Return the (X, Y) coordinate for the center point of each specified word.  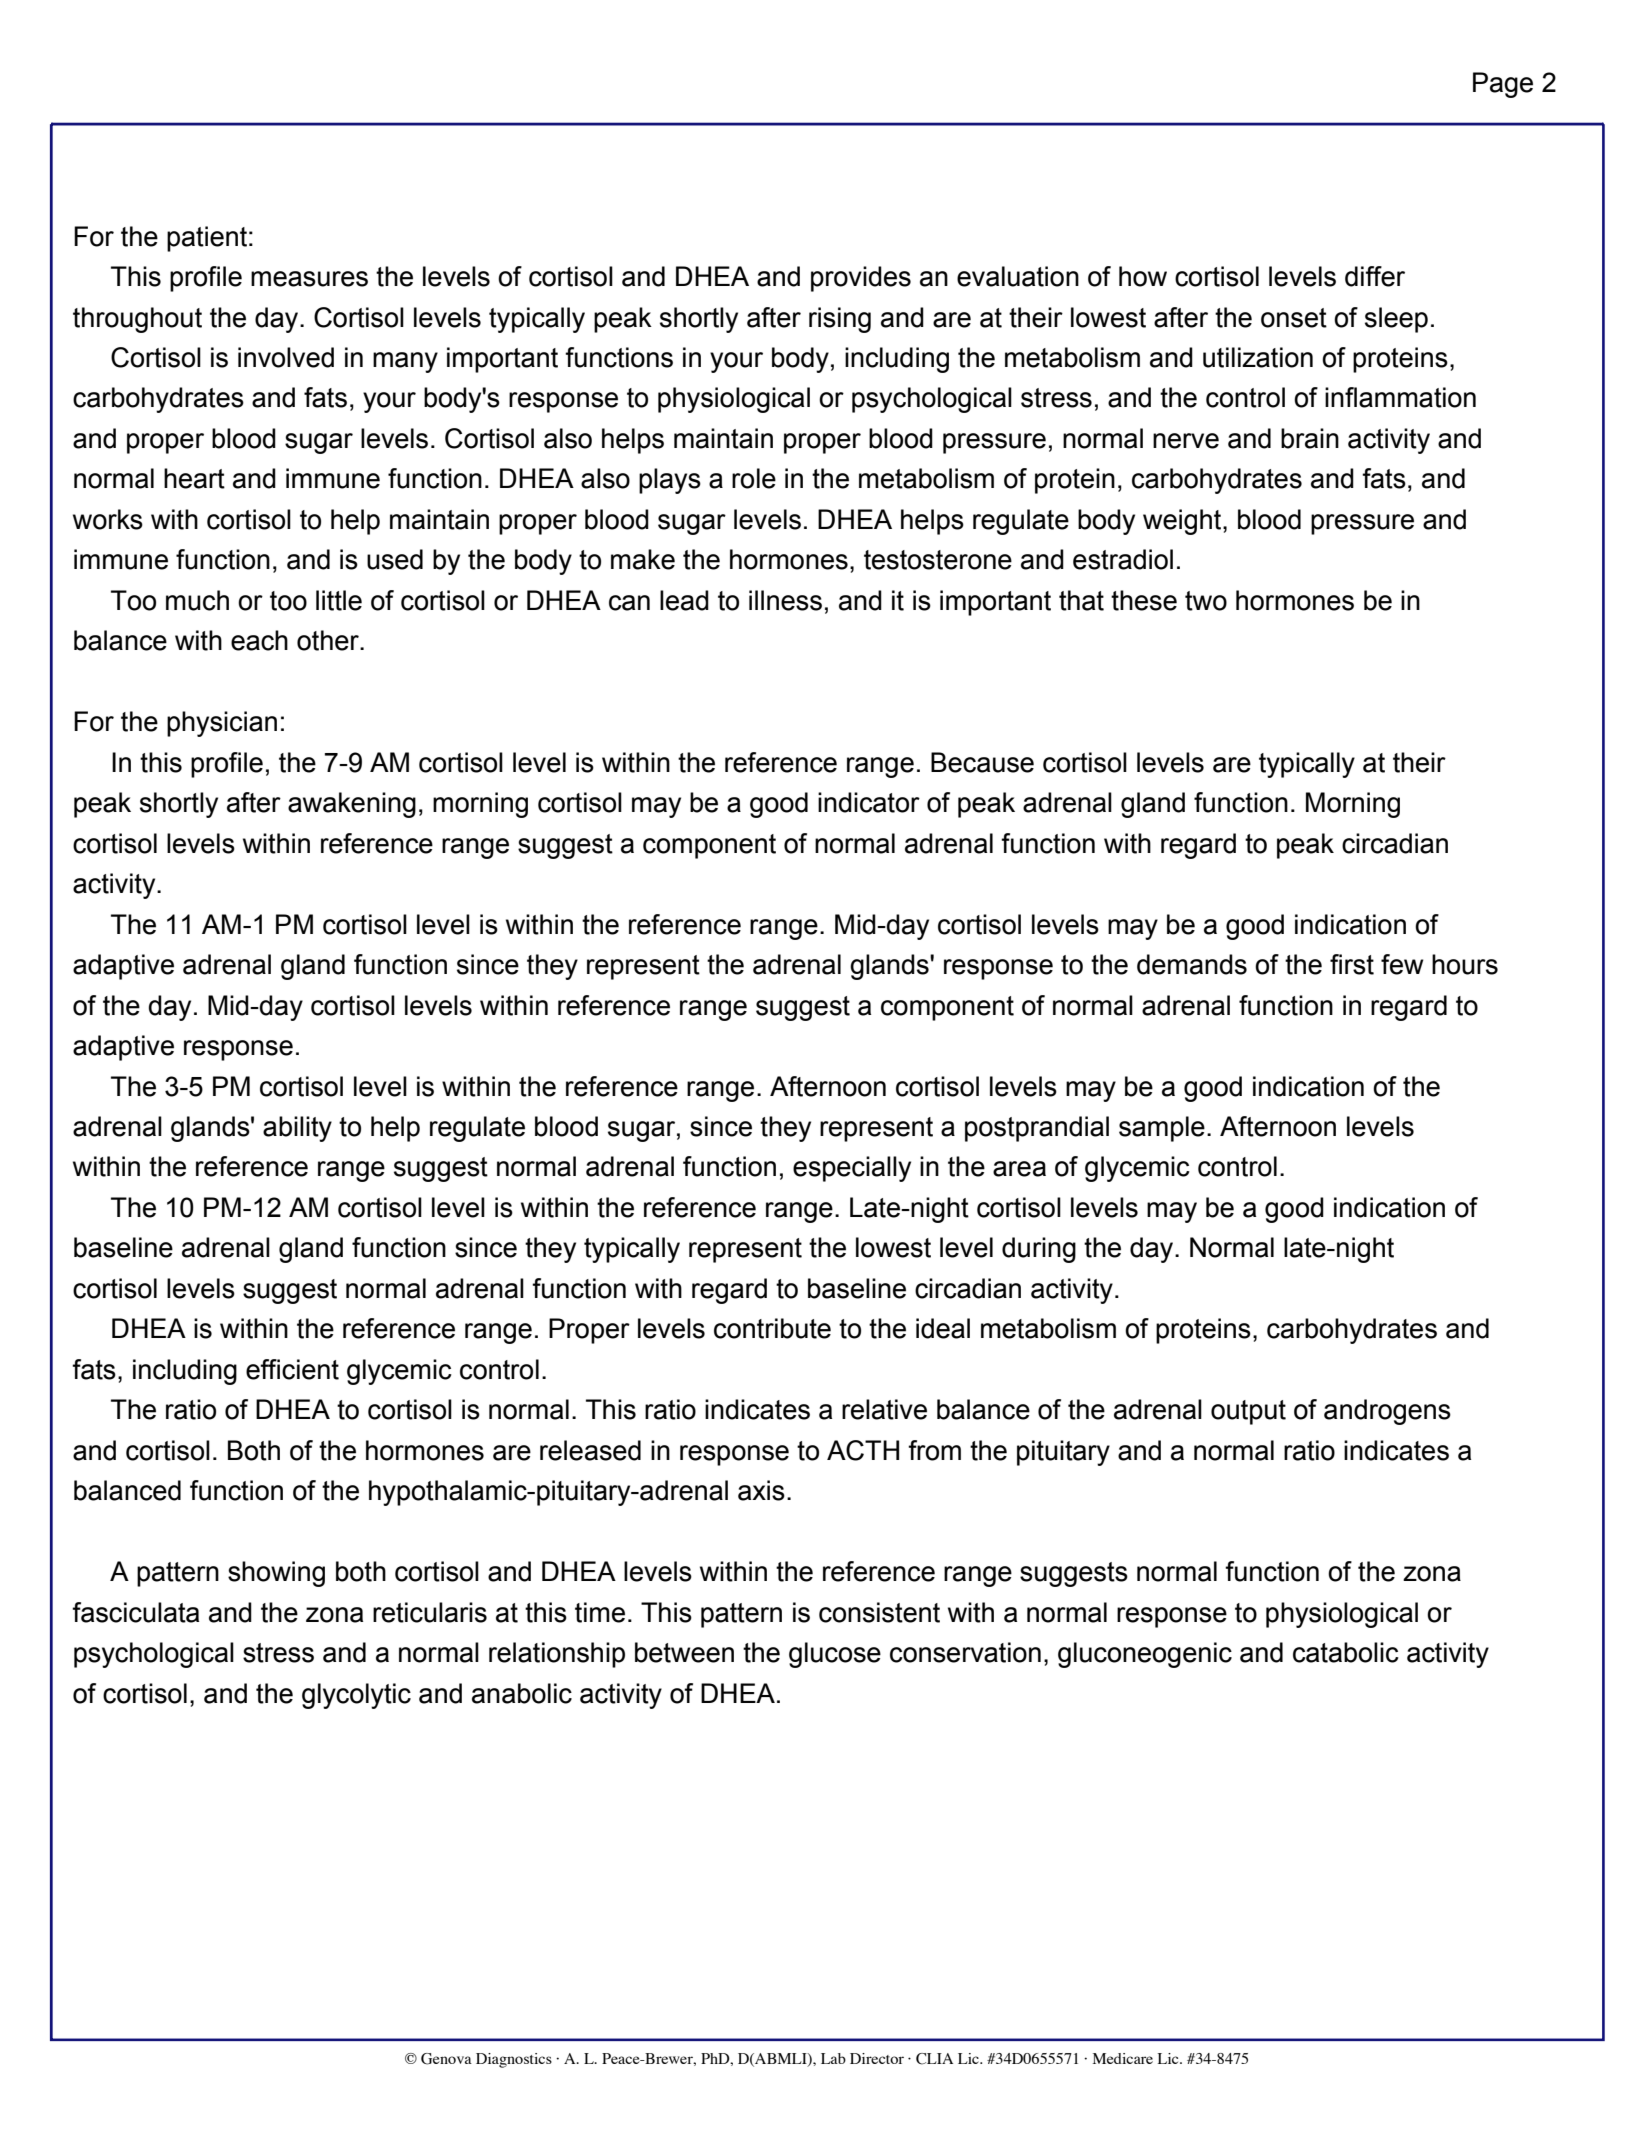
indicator (869, 802)
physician (222, 724)
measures (309, 279)
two (1206, 601)
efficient (292, 1369)
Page (1503, 85)
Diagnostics (514, 2060)
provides (861, 279)
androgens (1387, 1412)
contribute (772, 1328)
